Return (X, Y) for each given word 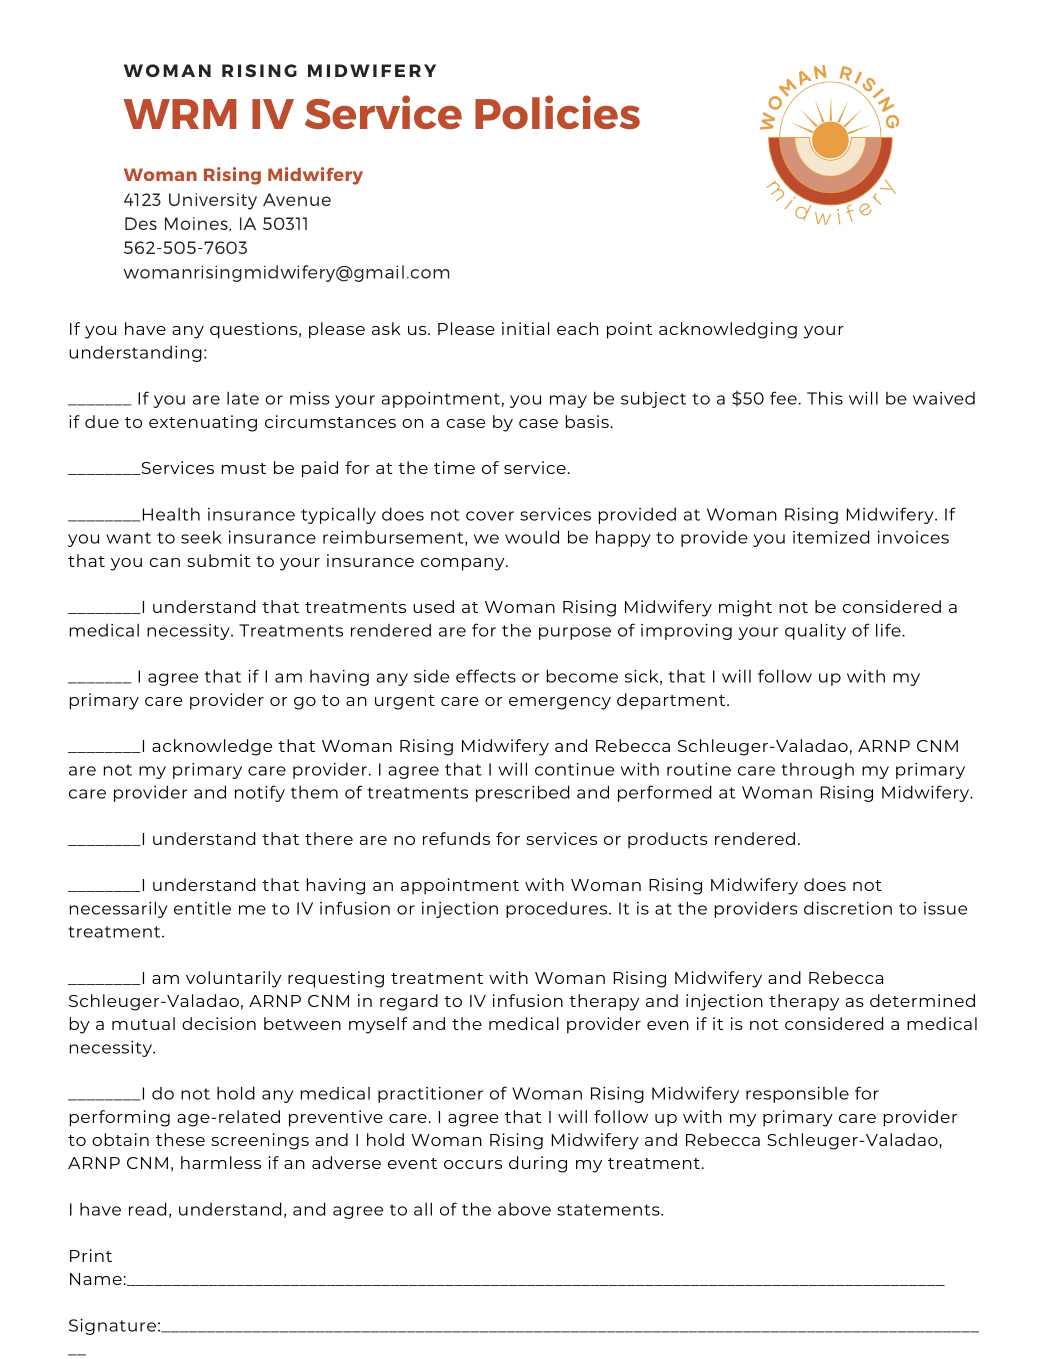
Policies (557, 112)
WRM (180, 114)
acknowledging (728, 330)
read (147, 1209)
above (524, 1209)
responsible (797, 1095)
